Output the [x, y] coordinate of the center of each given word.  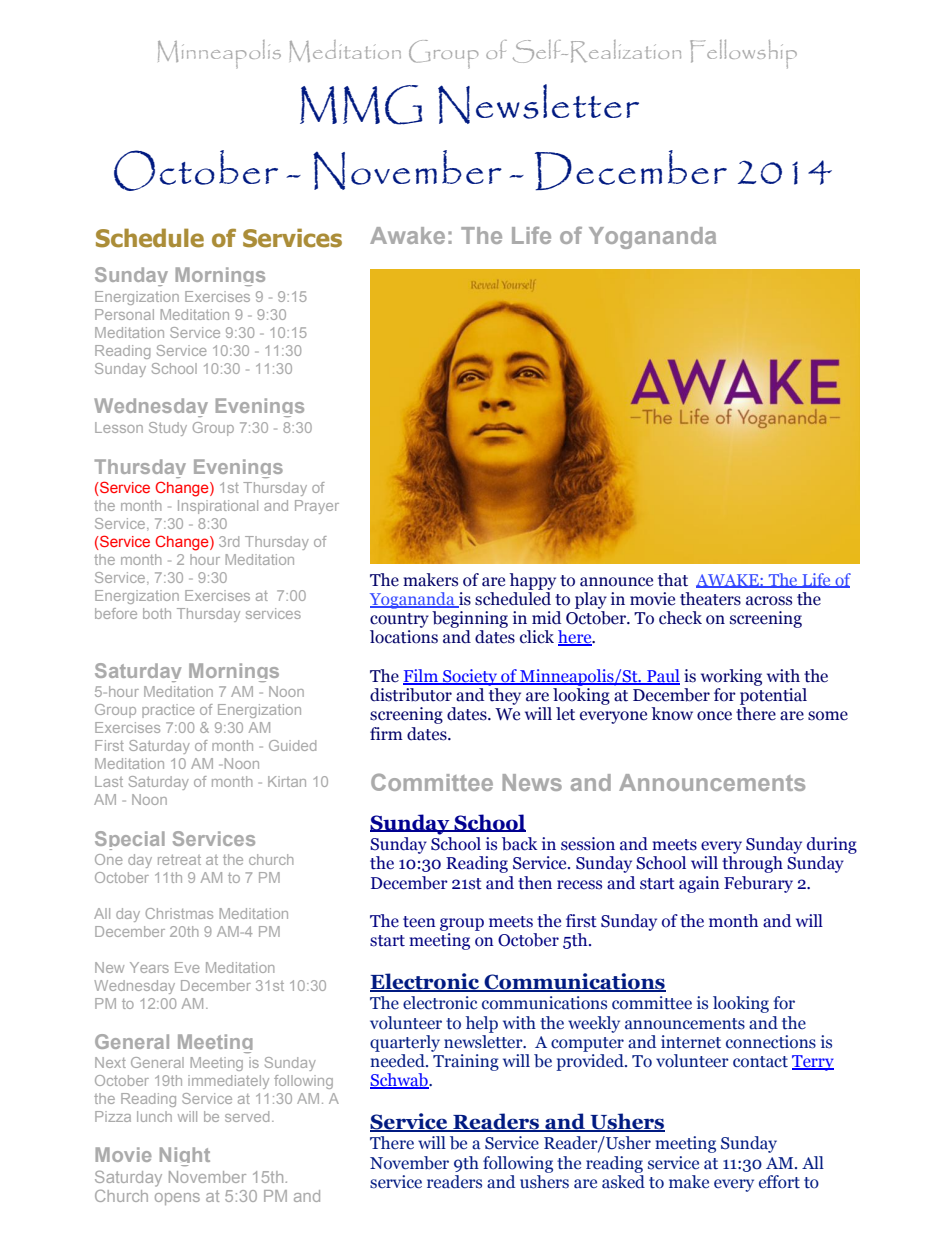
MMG [361, 105]
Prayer [317, 507]
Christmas [179, 913]
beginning [470, 619]
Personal [124, 314]
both [157, 613]
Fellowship [743, 54]
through [752, 864]
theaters [710, 599]
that [673, 580]
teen [419, 922]
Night [185, 1156]
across [769, 601]
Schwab [400, 1081]
